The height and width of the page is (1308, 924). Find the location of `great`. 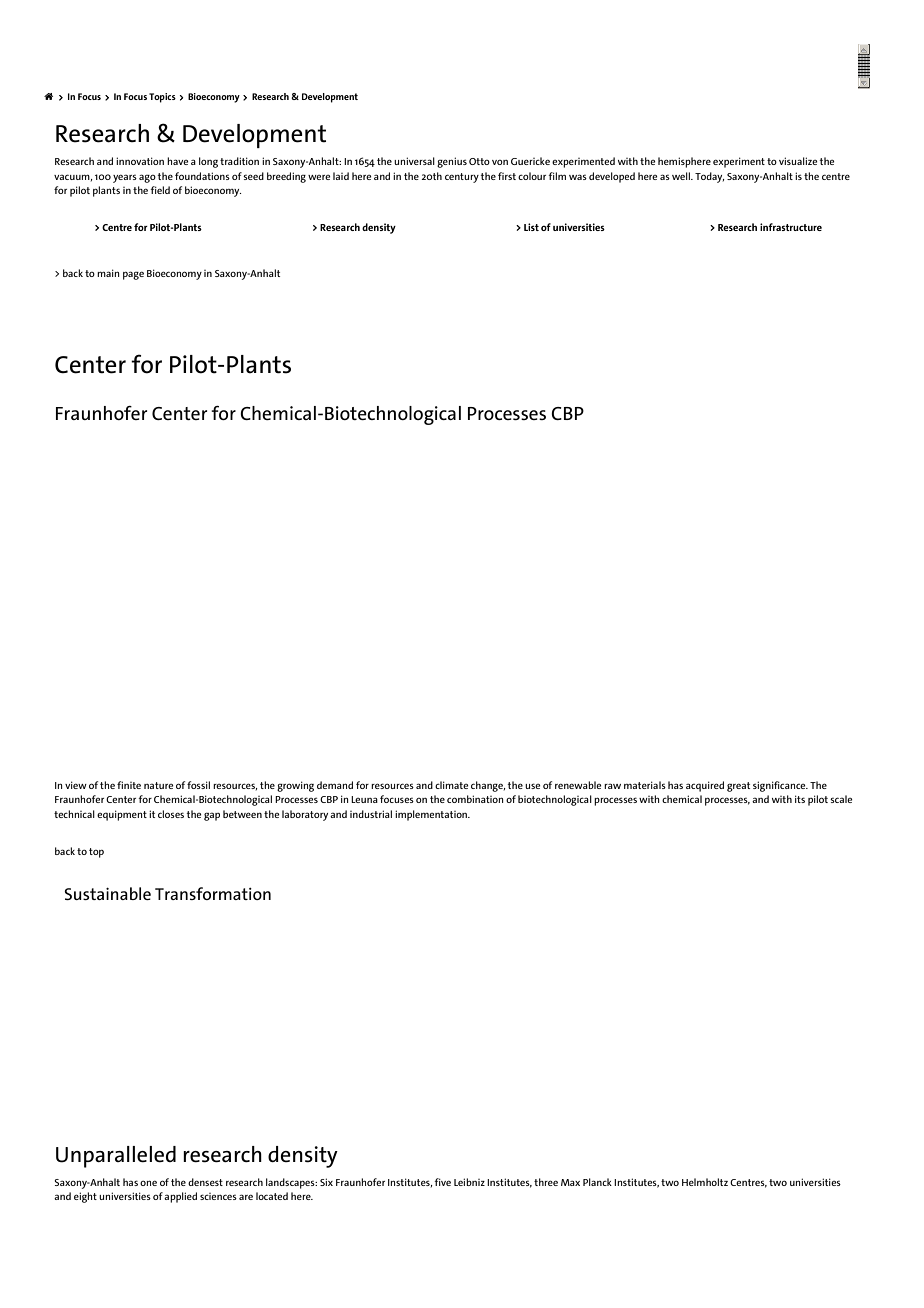

great is located at coordinates (738, 787).
